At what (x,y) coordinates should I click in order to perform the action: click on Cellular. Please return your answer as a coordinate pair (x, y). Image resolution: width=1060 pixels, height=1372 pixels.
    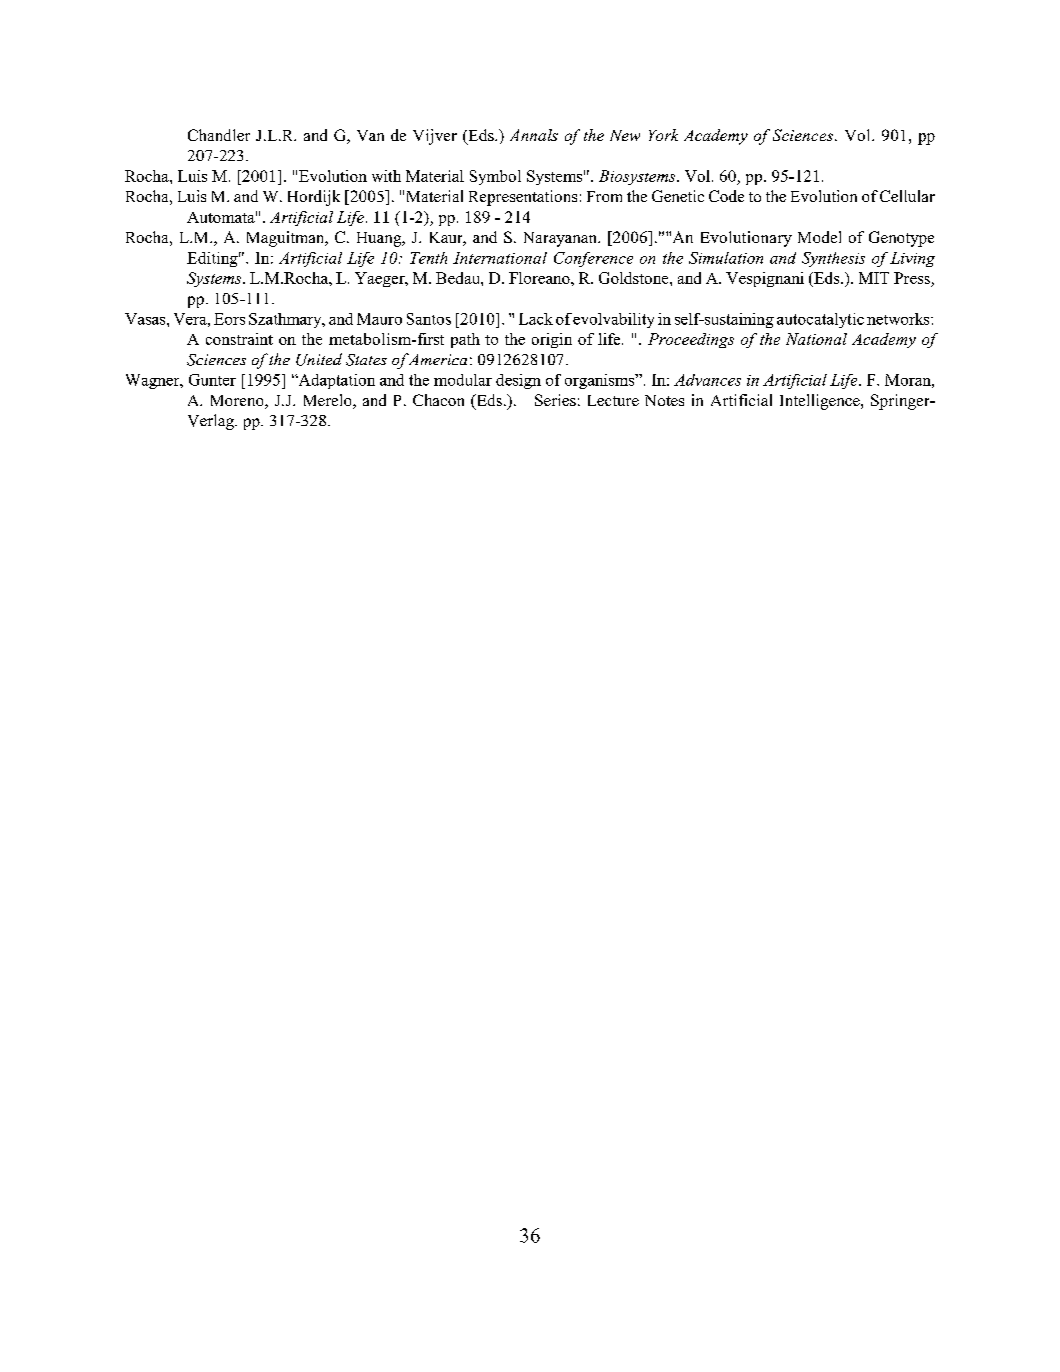
    Looking at the image, I should click on (907, 196).
